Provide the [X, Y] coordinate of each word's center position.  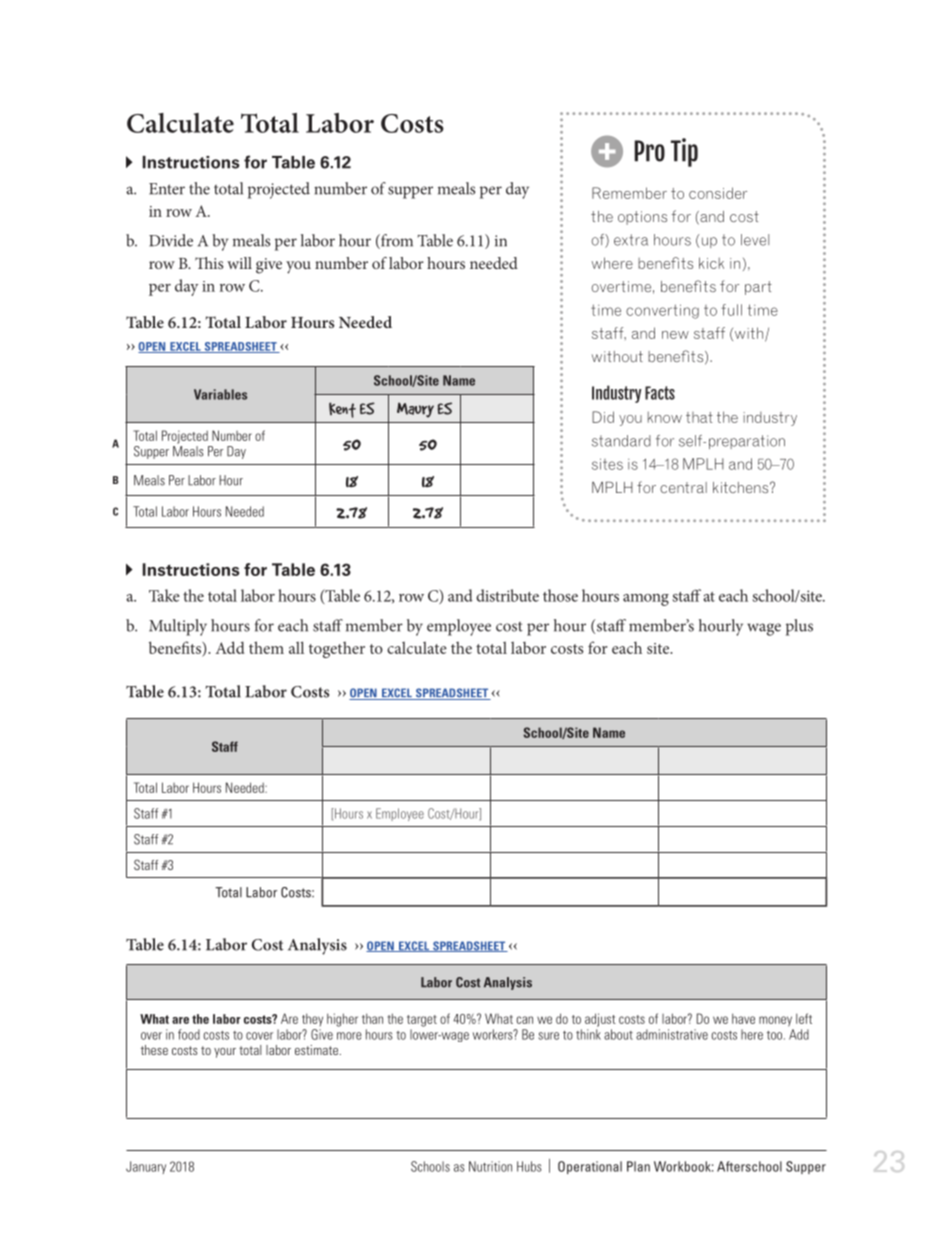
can [525, 1020]
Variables [220, 394]
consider [718, 193]
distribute [507, 595]
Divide [171, 240]
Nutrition [490, 1166]
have [743, 1018]
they [312, 1019]
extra [631, 240]
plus [799, 627]
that [699, 417]
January [146, 1167]
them [266, 647]
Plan [638, 1166]
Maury [415, 410]
